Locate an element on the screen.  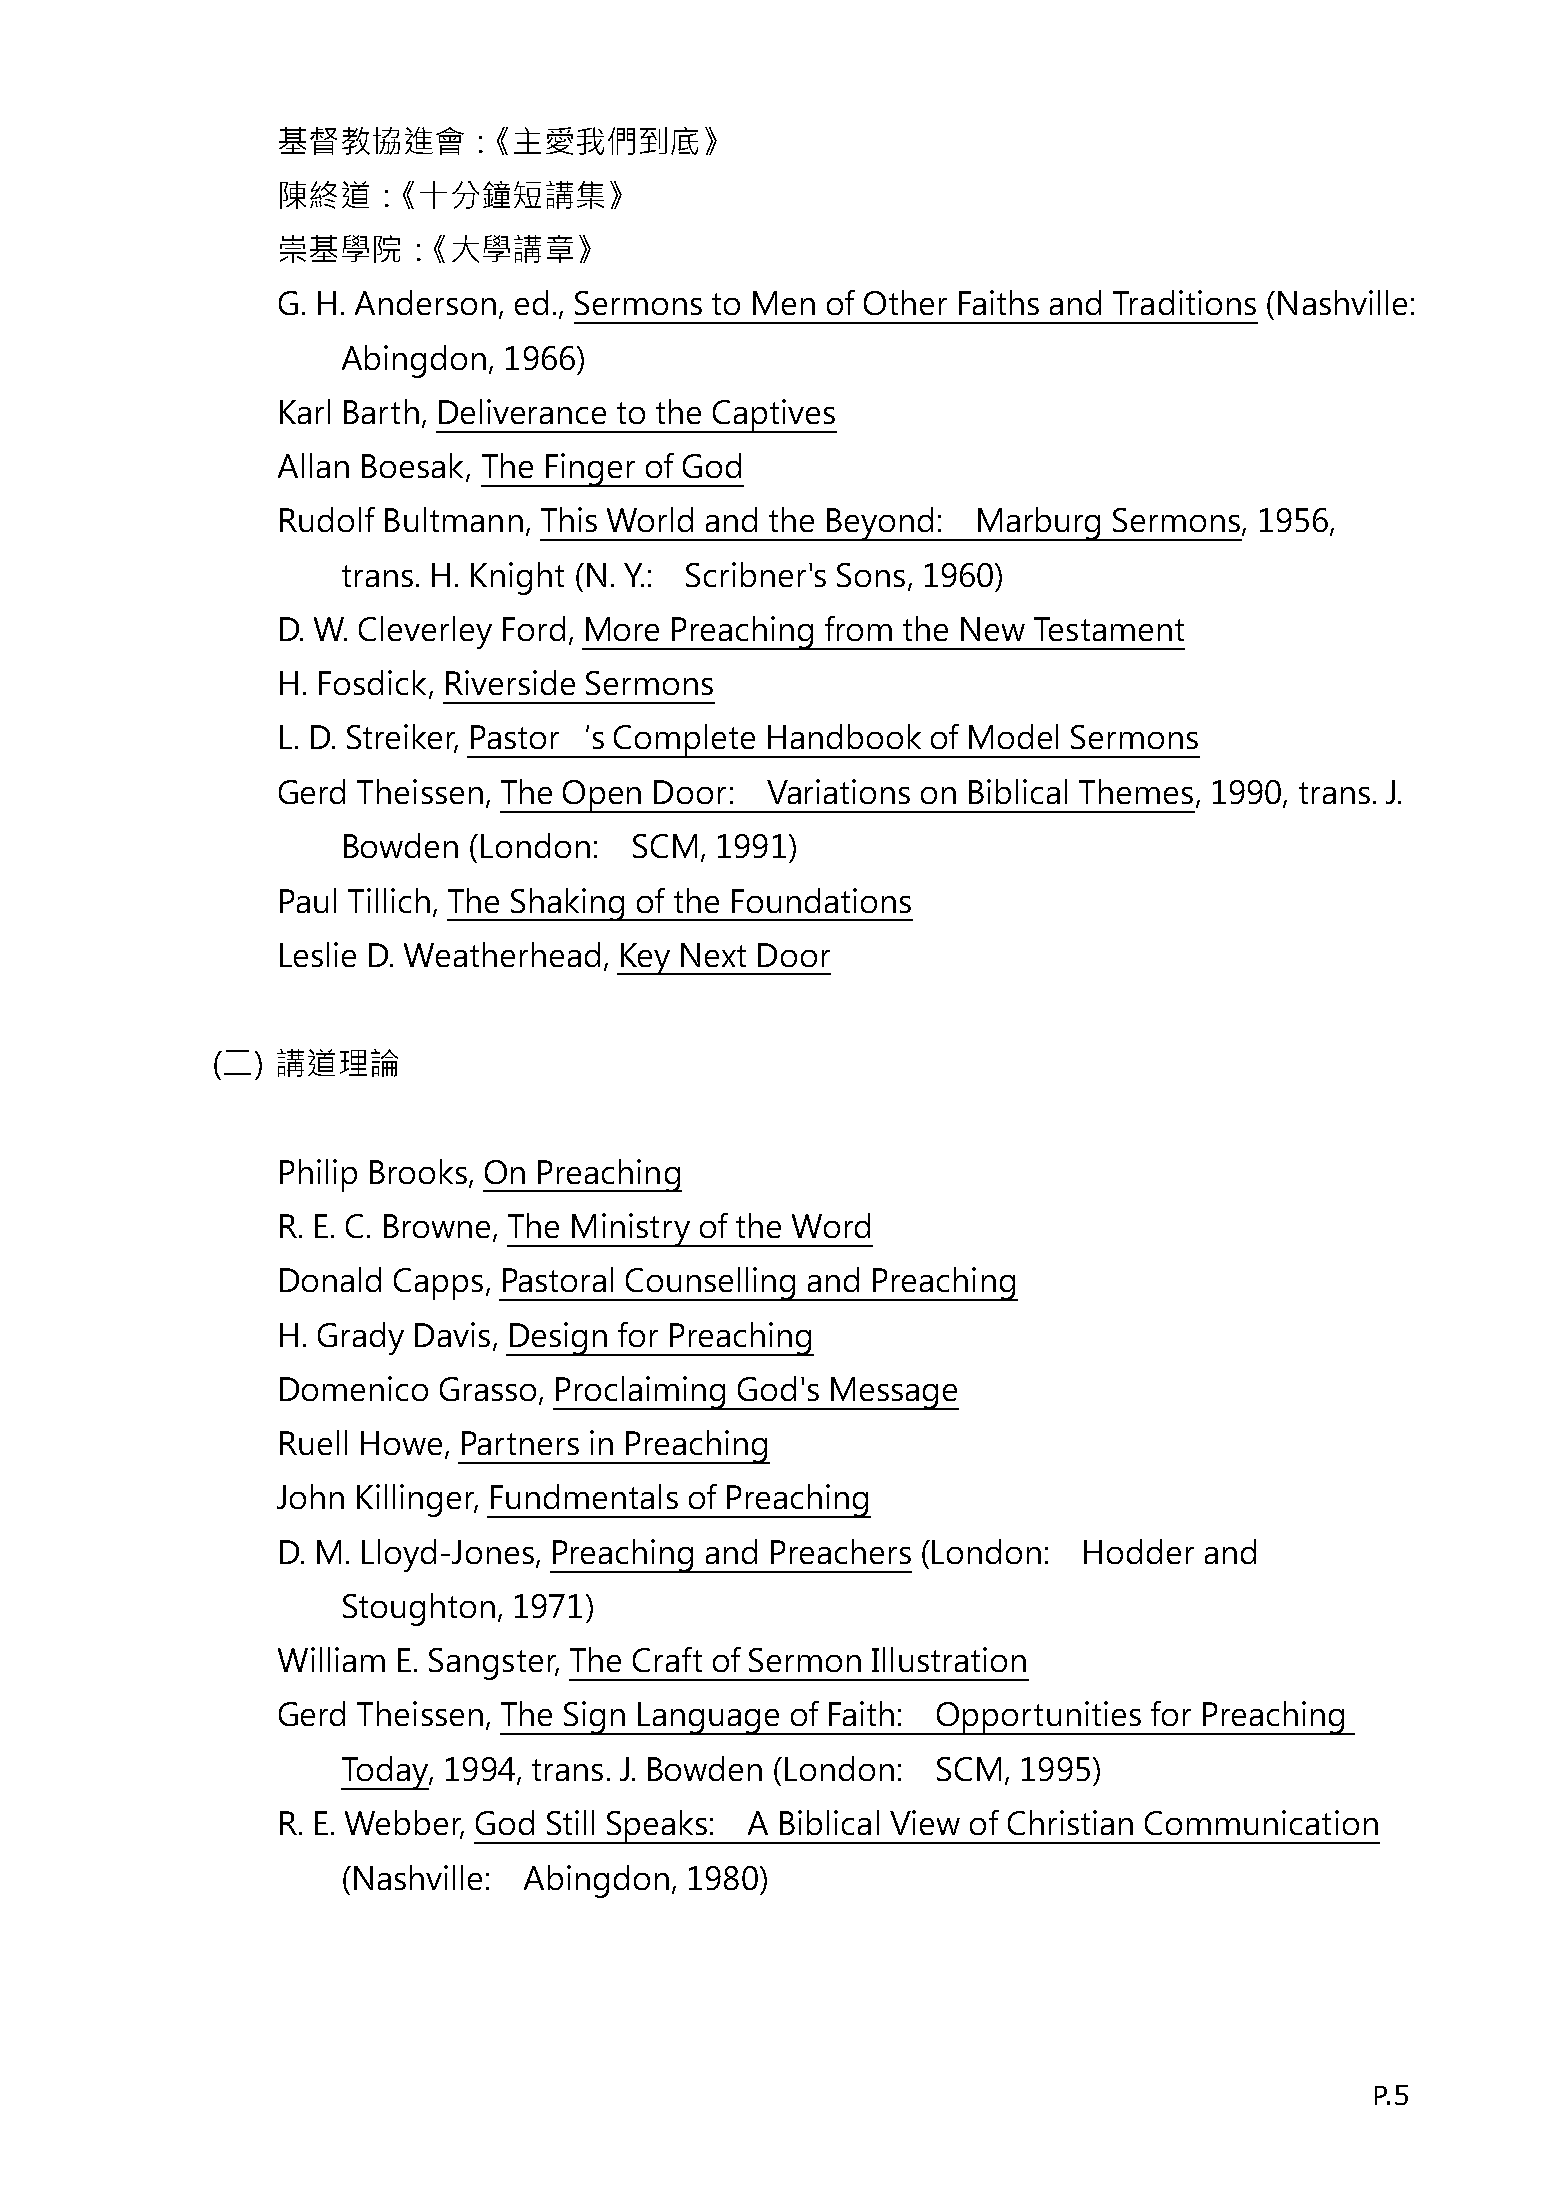
Traditions is located at coordinates (1184, 302).
